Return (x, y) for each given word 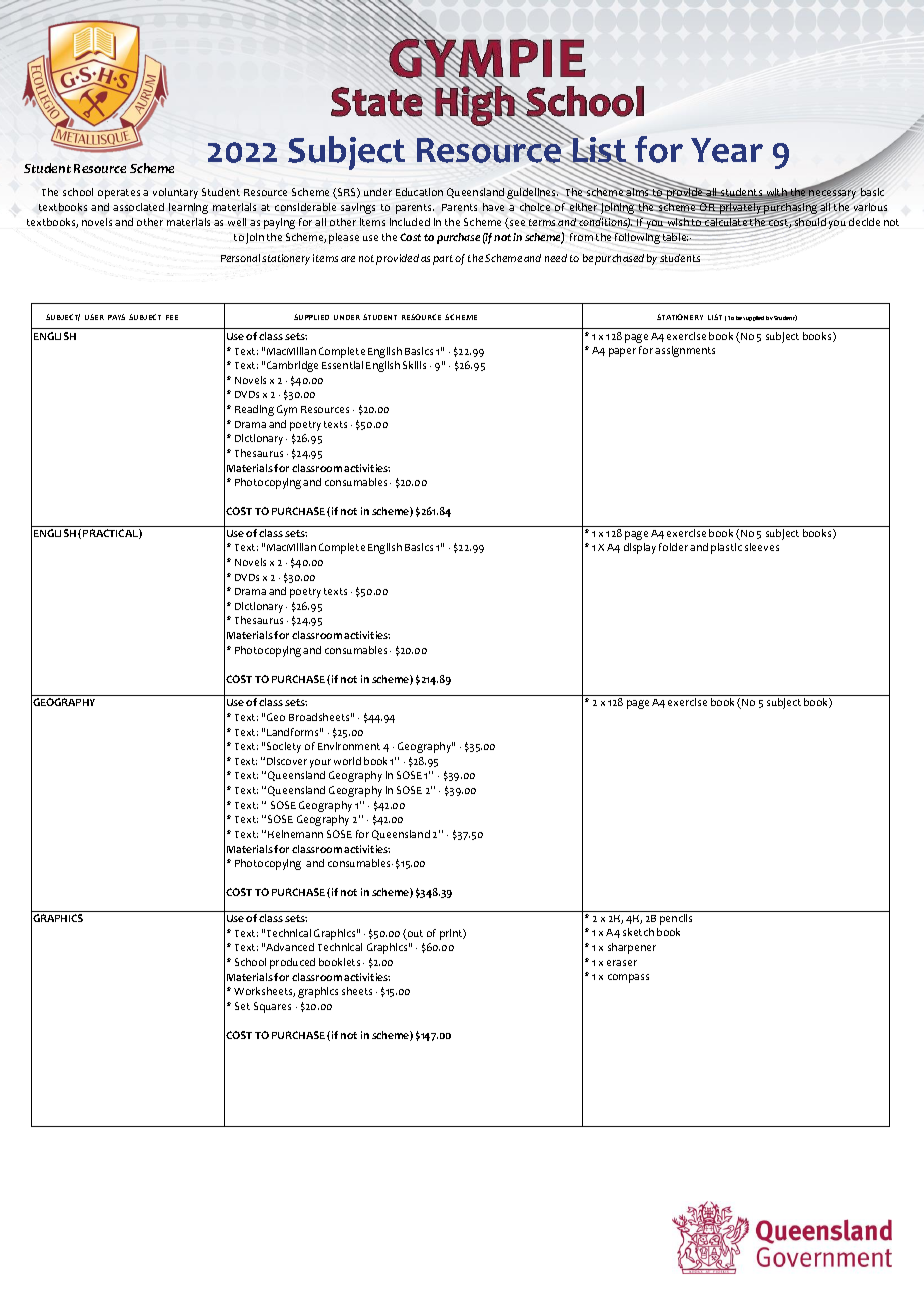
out (414, 935)
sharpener (632, 948)
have (493, 207)
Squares (272, 1007)
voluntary (175, 193)
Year (727, 150)
